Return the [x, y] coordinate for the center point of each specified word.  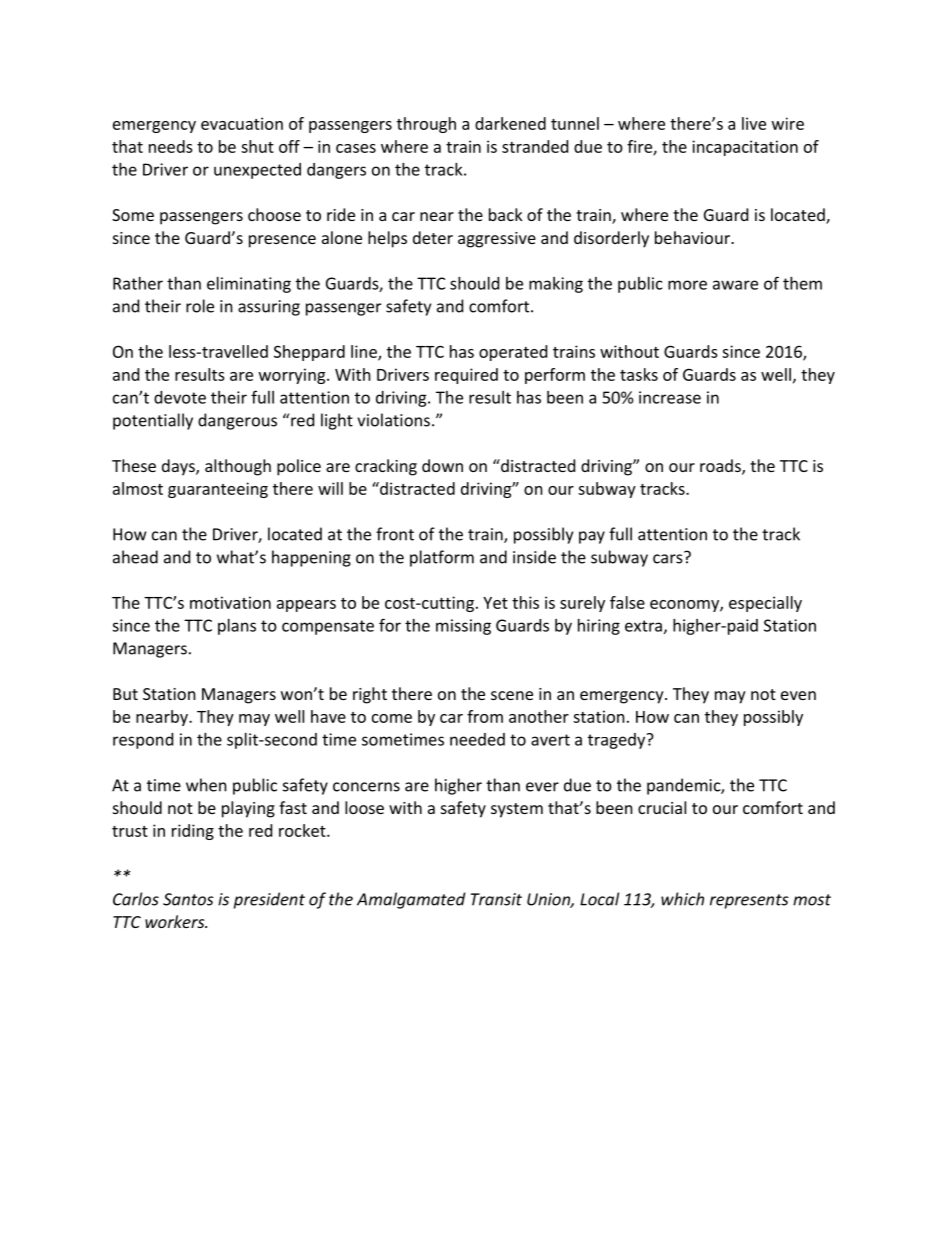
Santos [188, 899]
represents [749, 901]
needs [171, 146]
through [426, 125]
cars [669, 558]
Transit [496, 899]
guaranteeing [218, 490]
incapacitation [745, 148]
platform [442, 558]
